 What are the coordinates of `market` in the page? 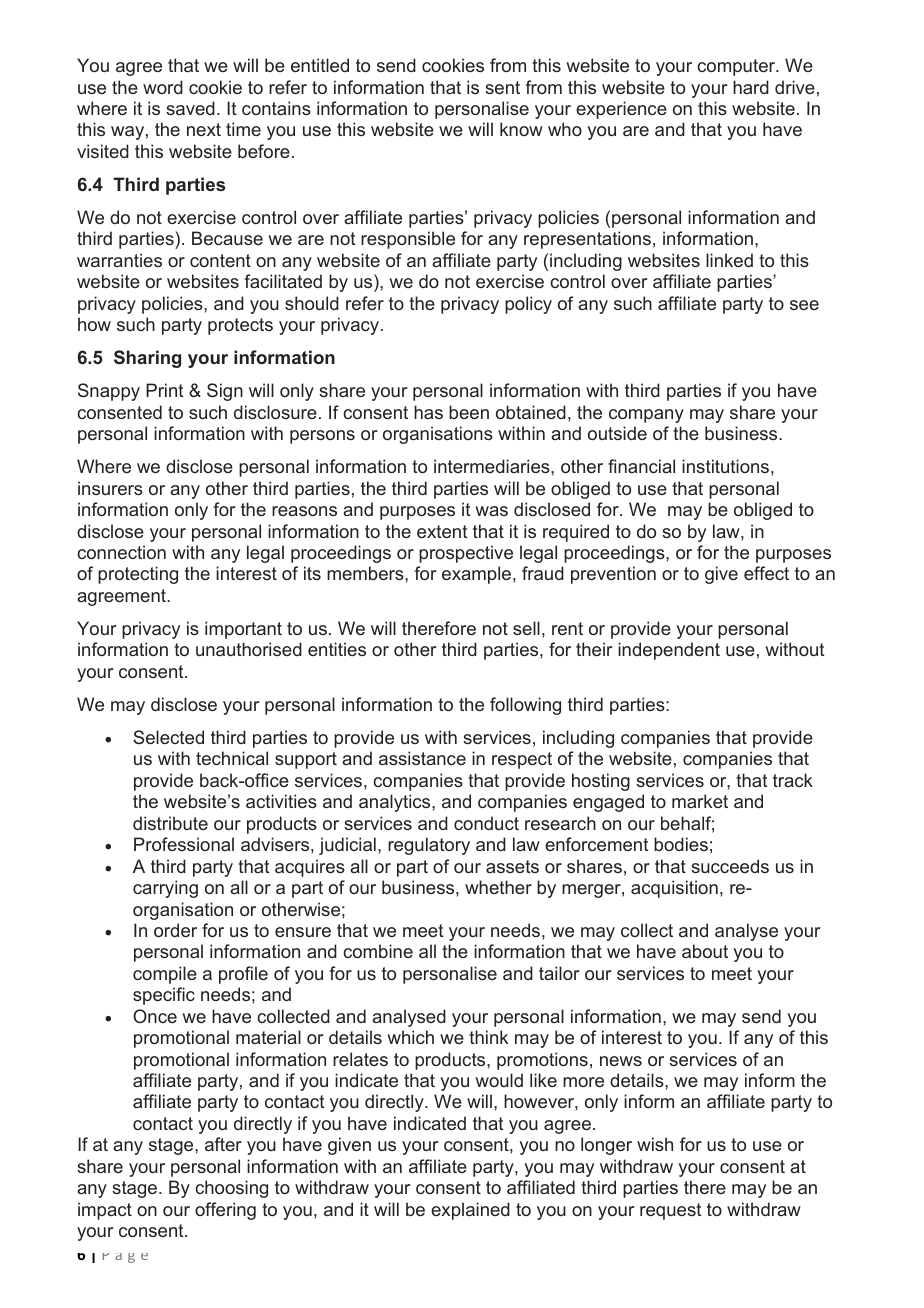 It's located at (700, 801).
